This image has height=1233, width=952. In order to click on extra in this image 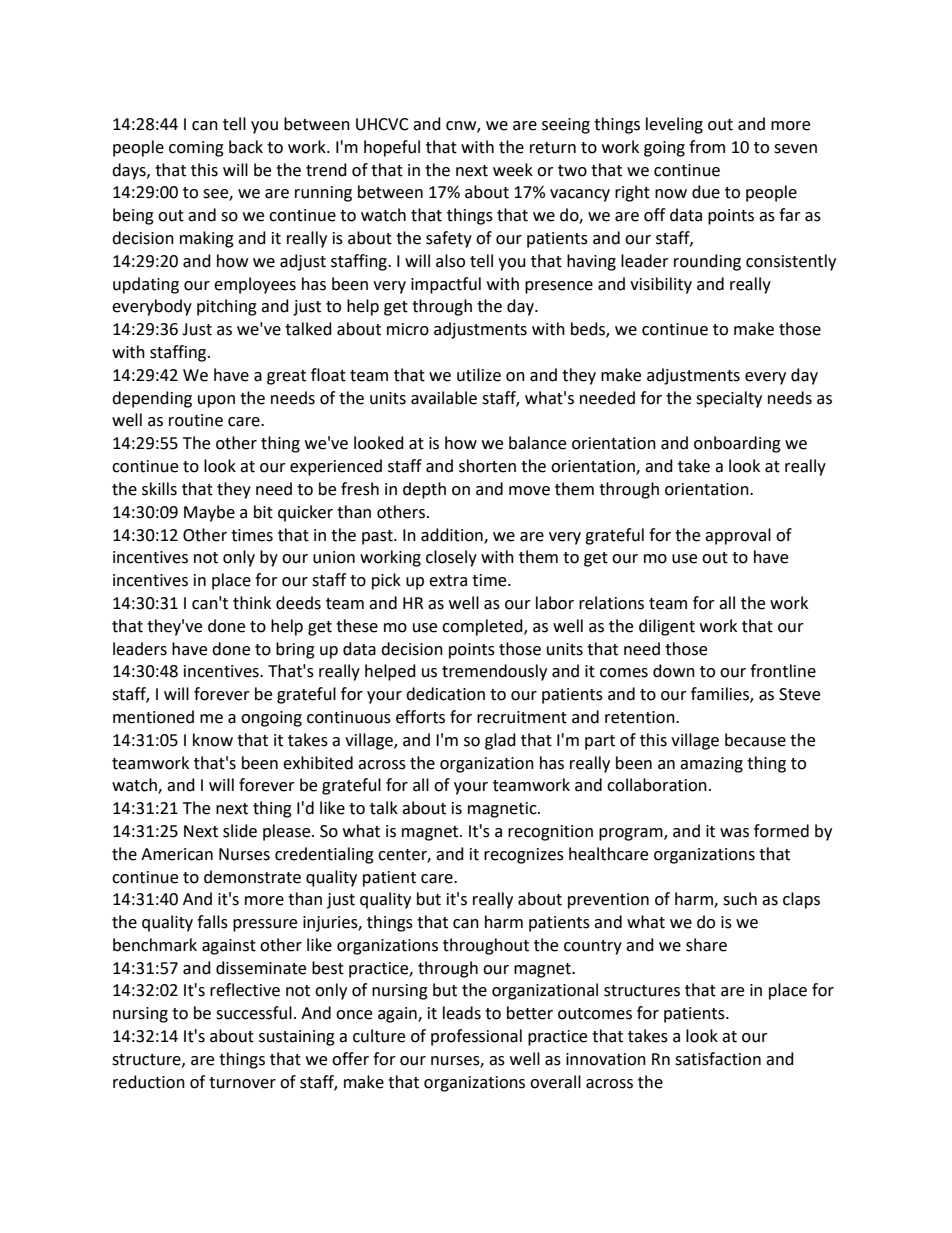, I will do `click(448, 581)`.
